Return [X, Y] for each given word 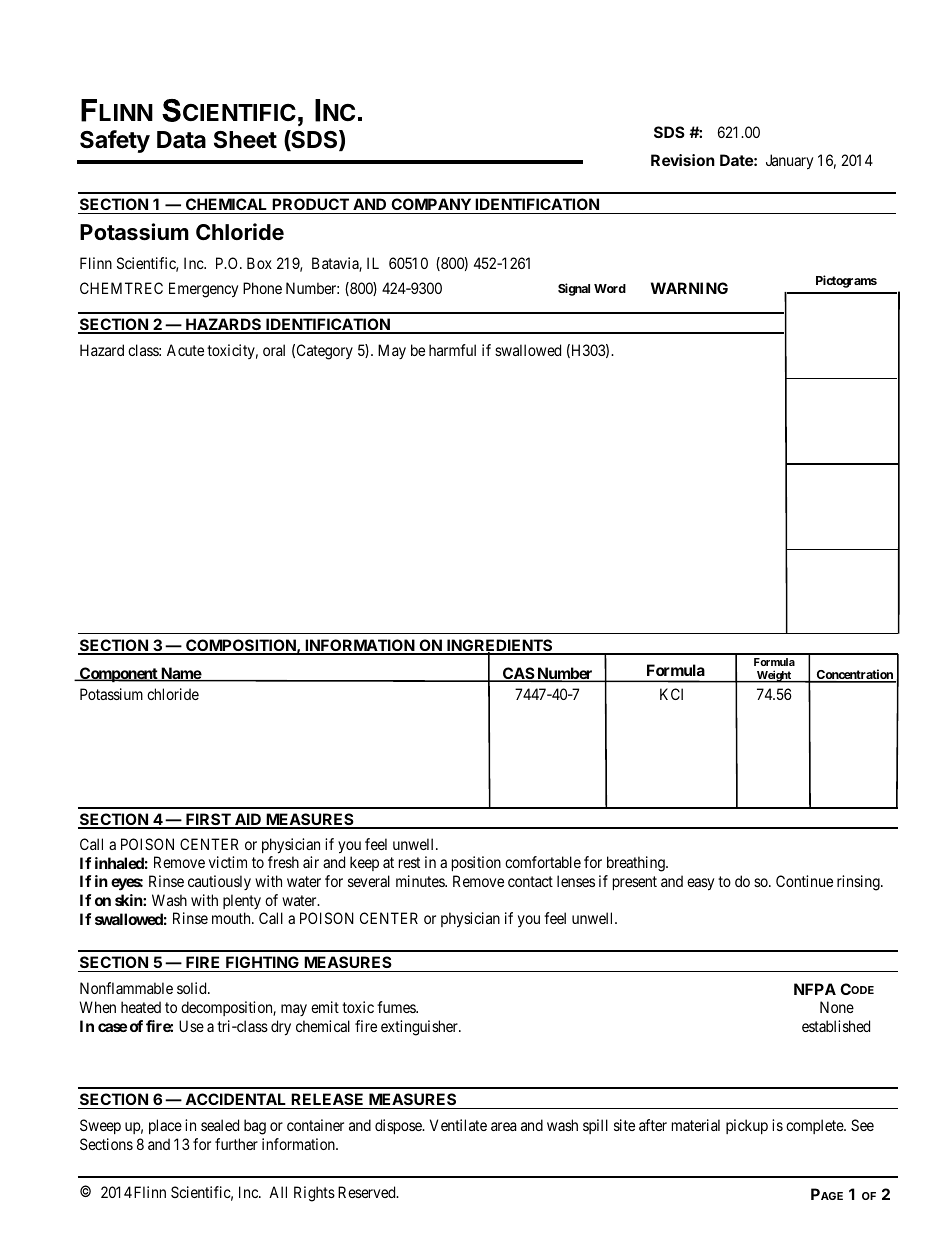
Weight [774, 676]
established [836, 1026]
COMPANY [431, 204]
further [236, 1144]
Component [119, 674]
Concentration [855, 675]
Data [181, 140]
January [789, 162]
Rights [314, 1194]
